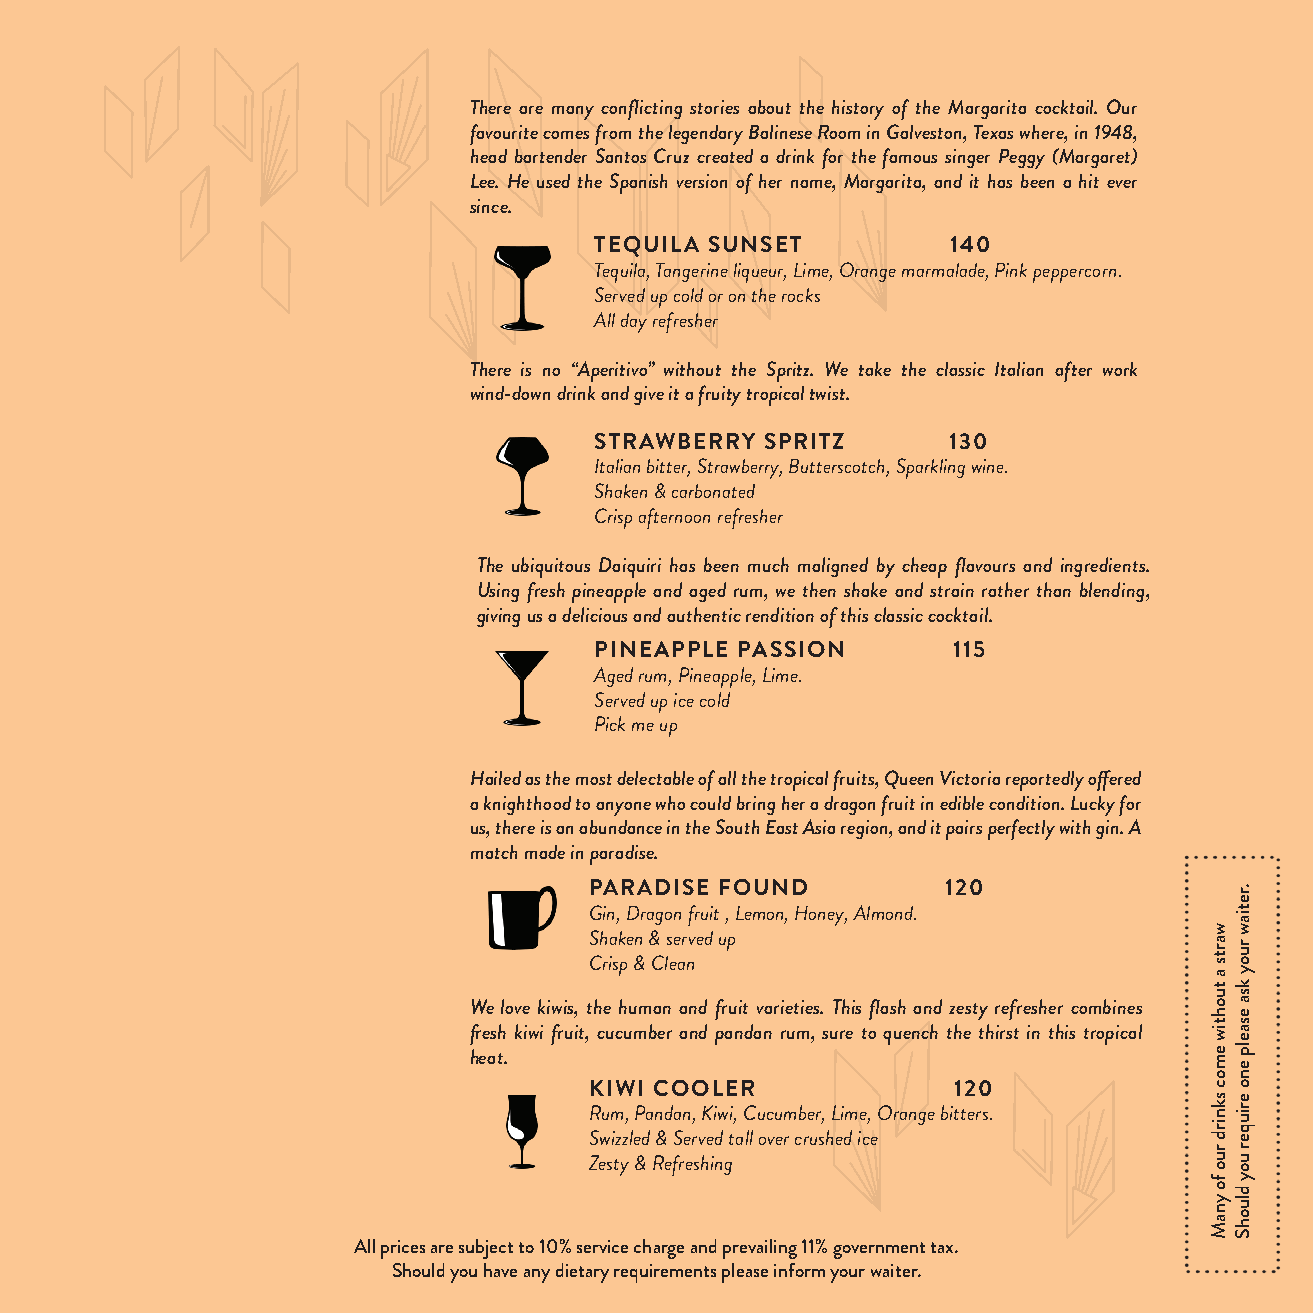  I want to click on reportedly, so click(1045, 781).
